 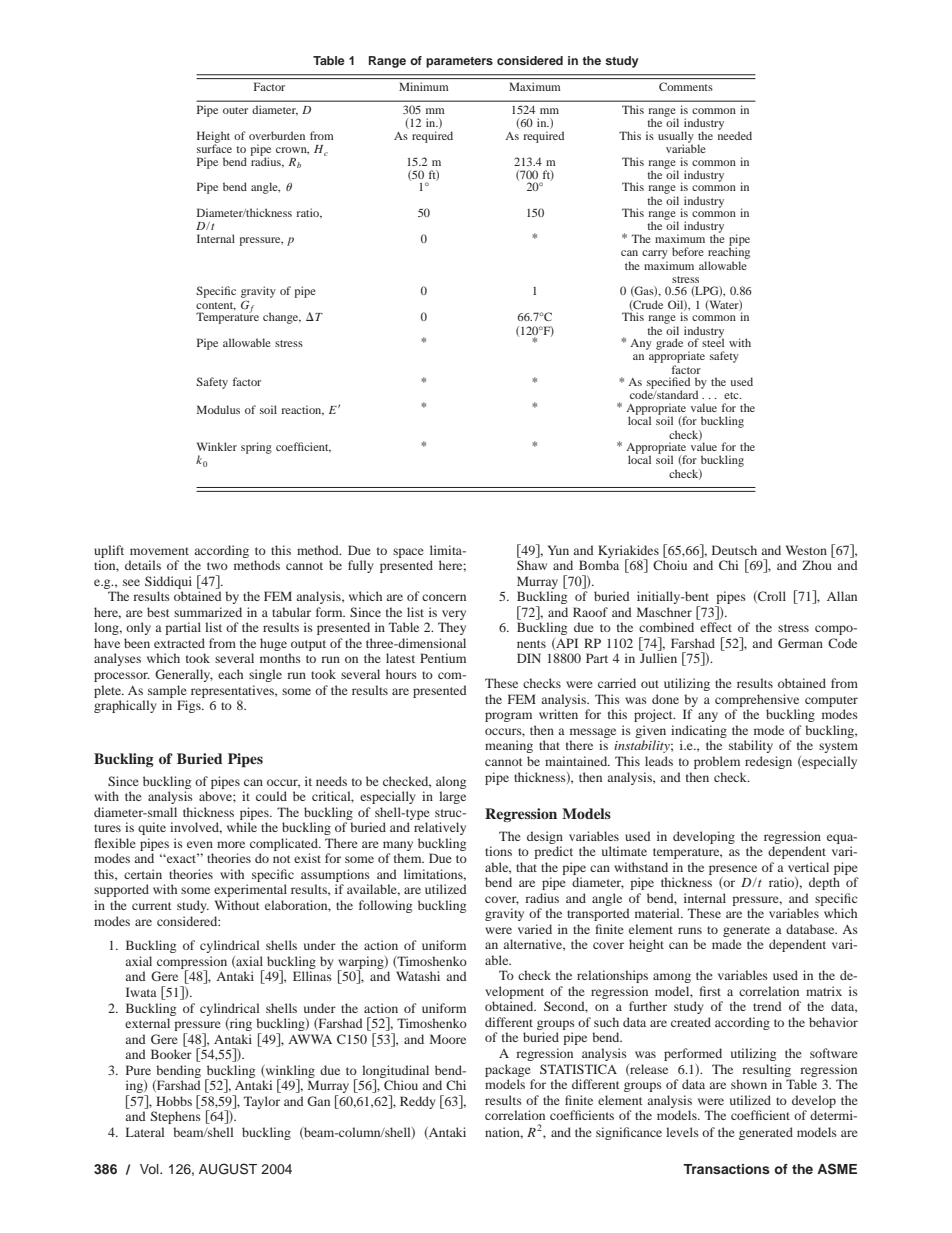 I want to click on needed, so click(x=735, y=134).
